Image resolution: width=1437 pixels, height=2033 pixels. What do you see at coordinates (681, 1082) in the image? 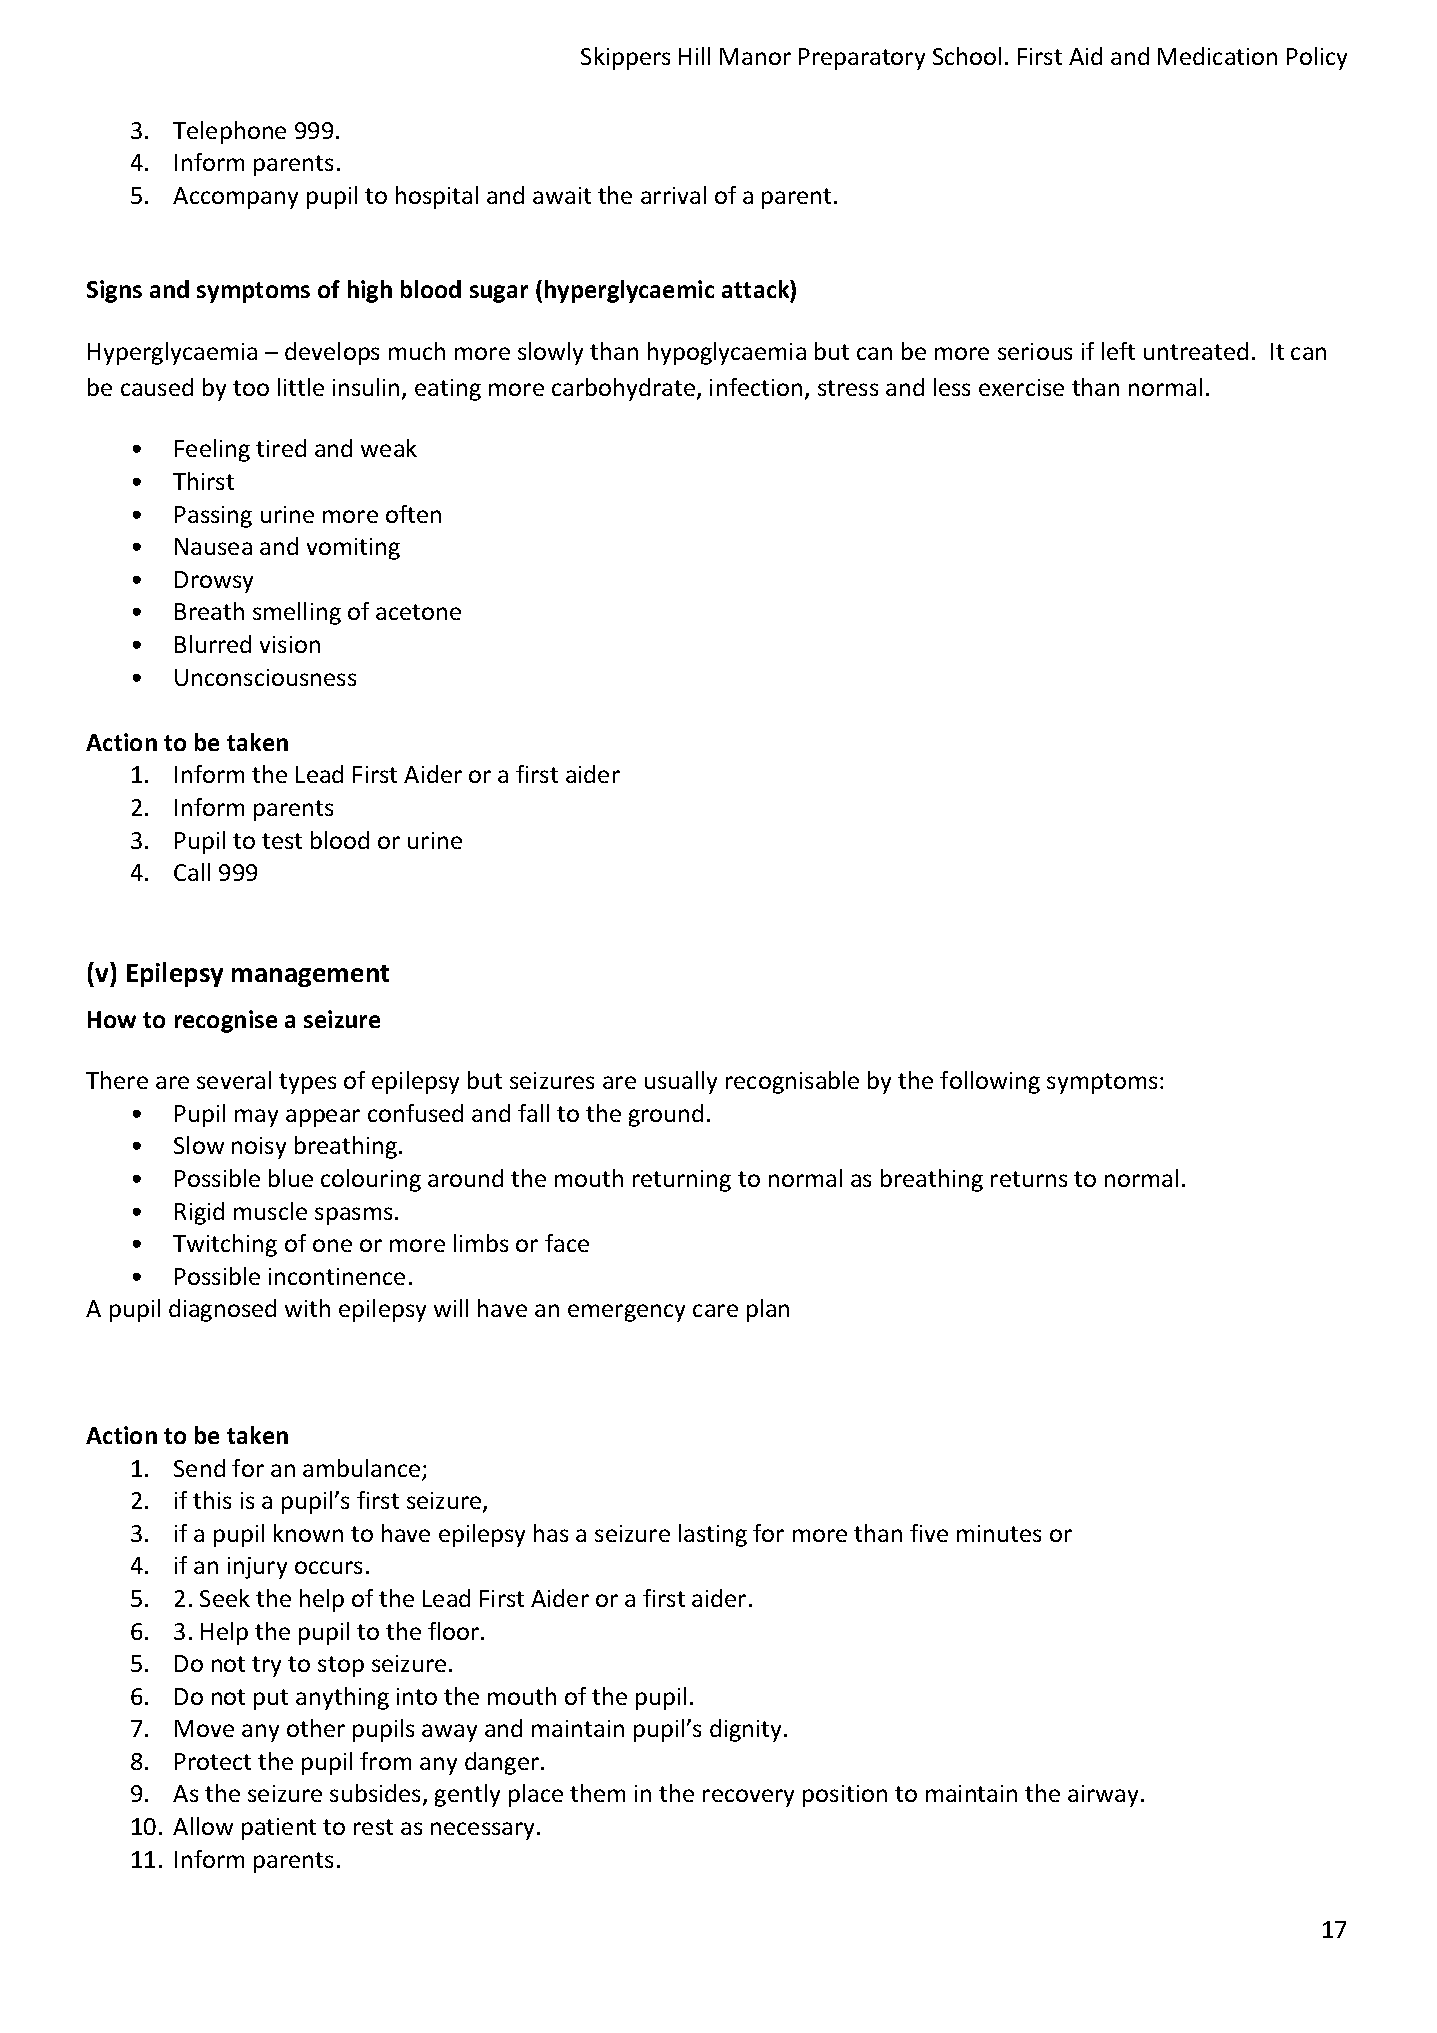
I see `usually` at bounding box center [681, 1082].
